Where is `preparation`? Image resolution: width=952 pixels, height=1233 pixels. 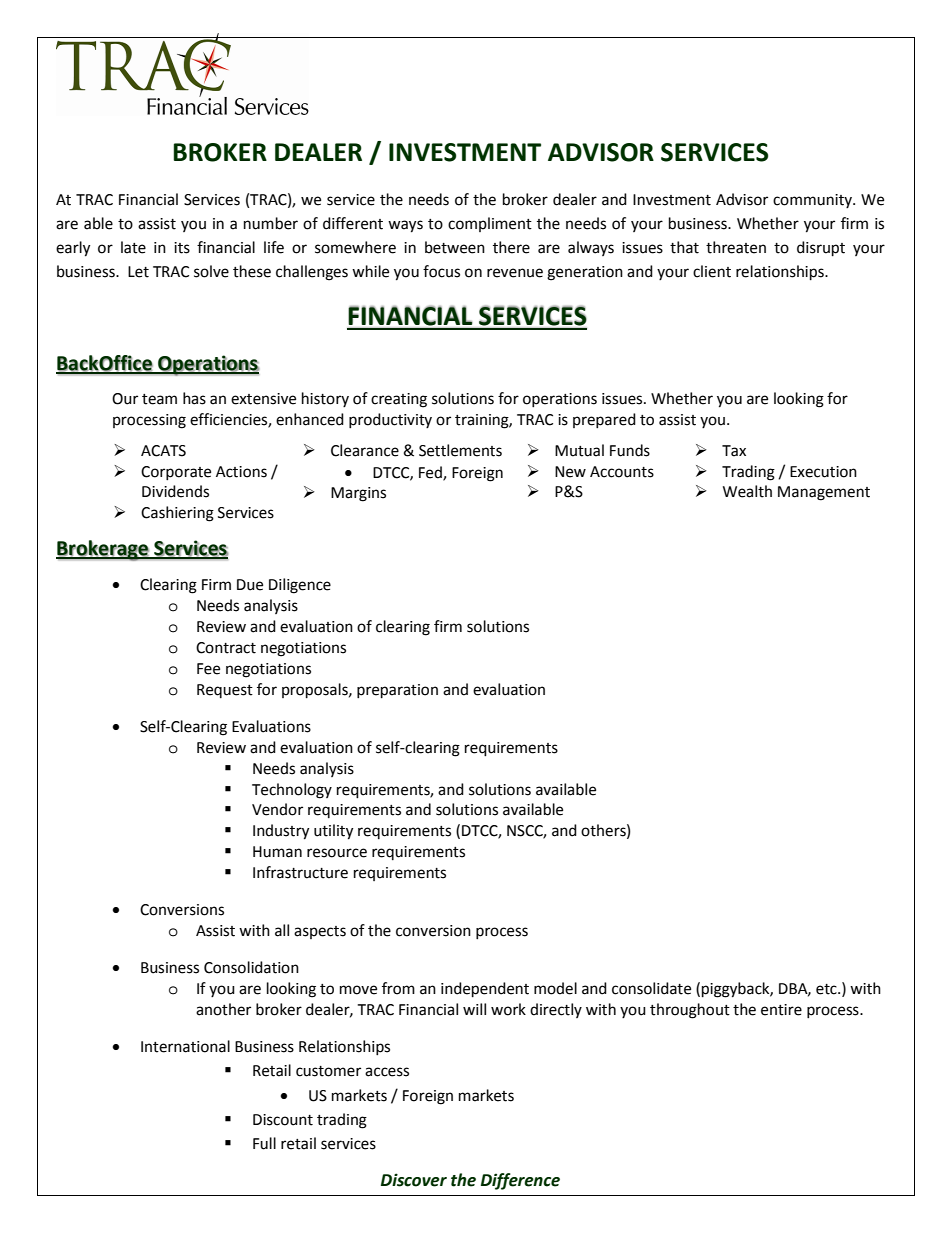
preparation is located at coordinates (397, 691).
